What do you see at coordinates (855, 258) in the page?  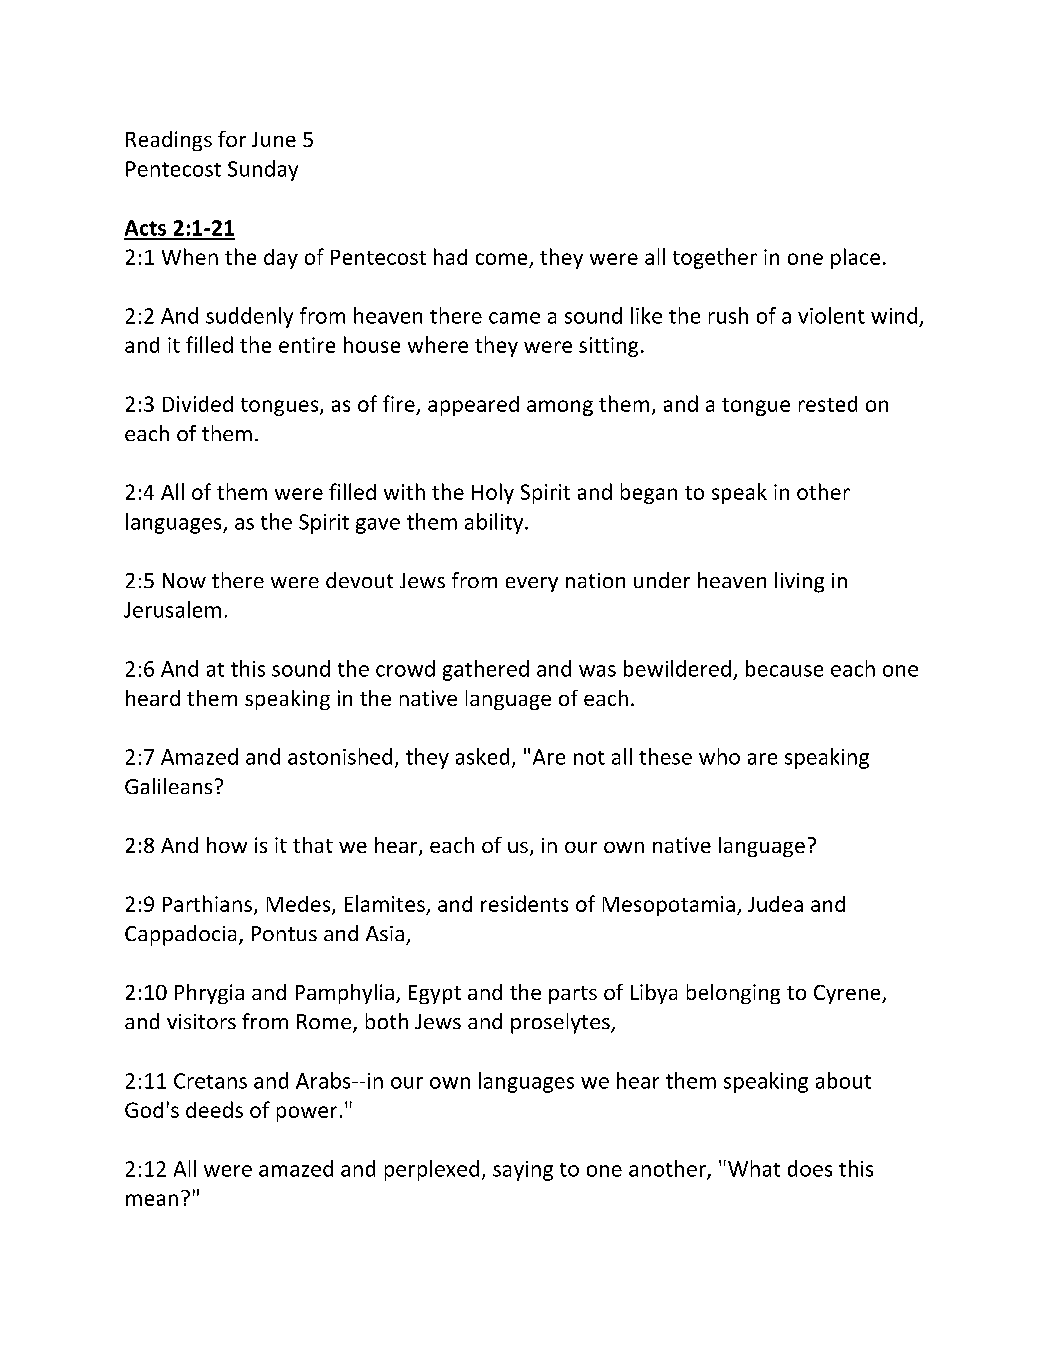 I see `place` at bounding box center [855, 258].
